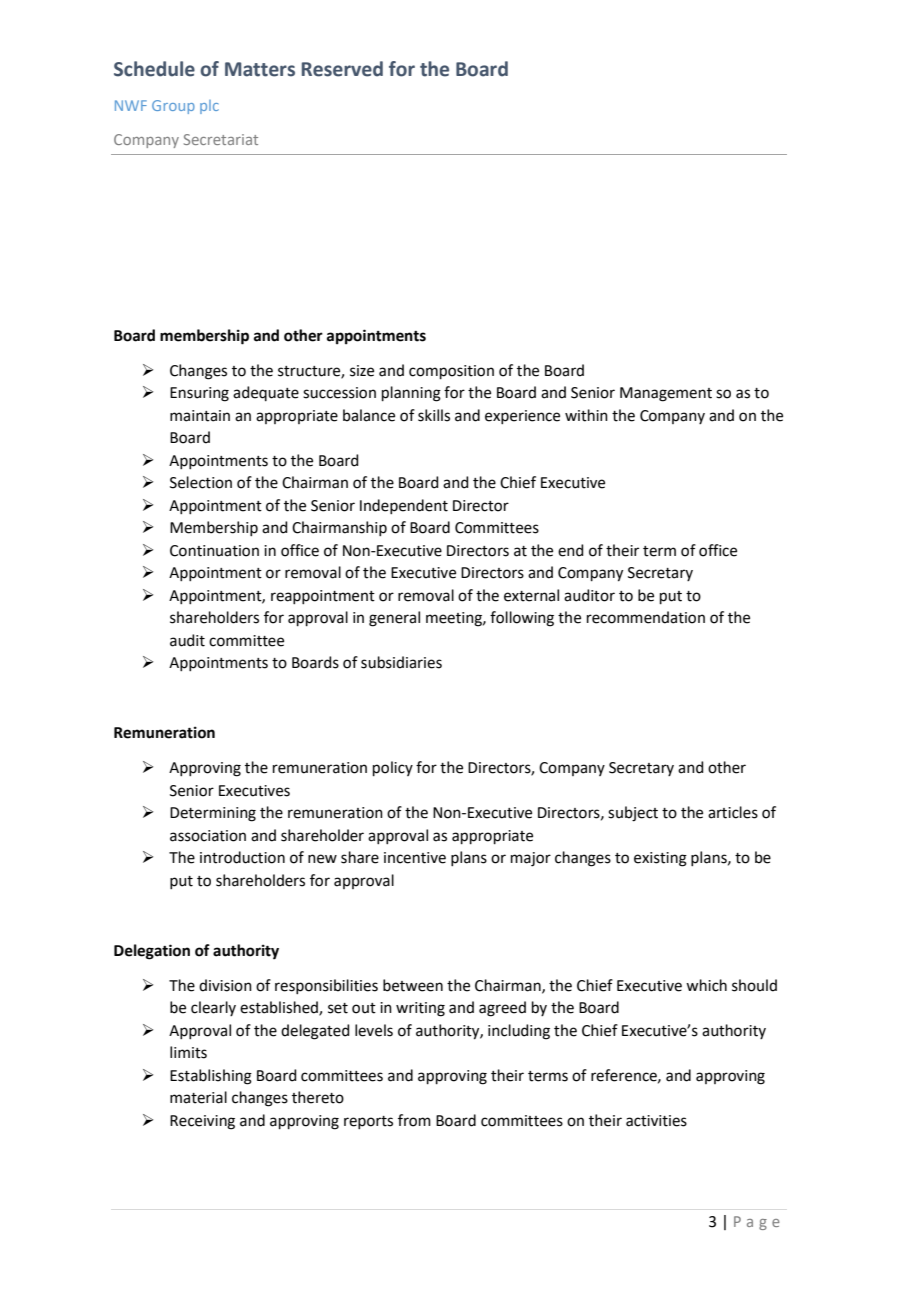  What do you see at coordinates (198, 1097) in the screenshot?
I see `material` at bounding box center [198, 1097].
